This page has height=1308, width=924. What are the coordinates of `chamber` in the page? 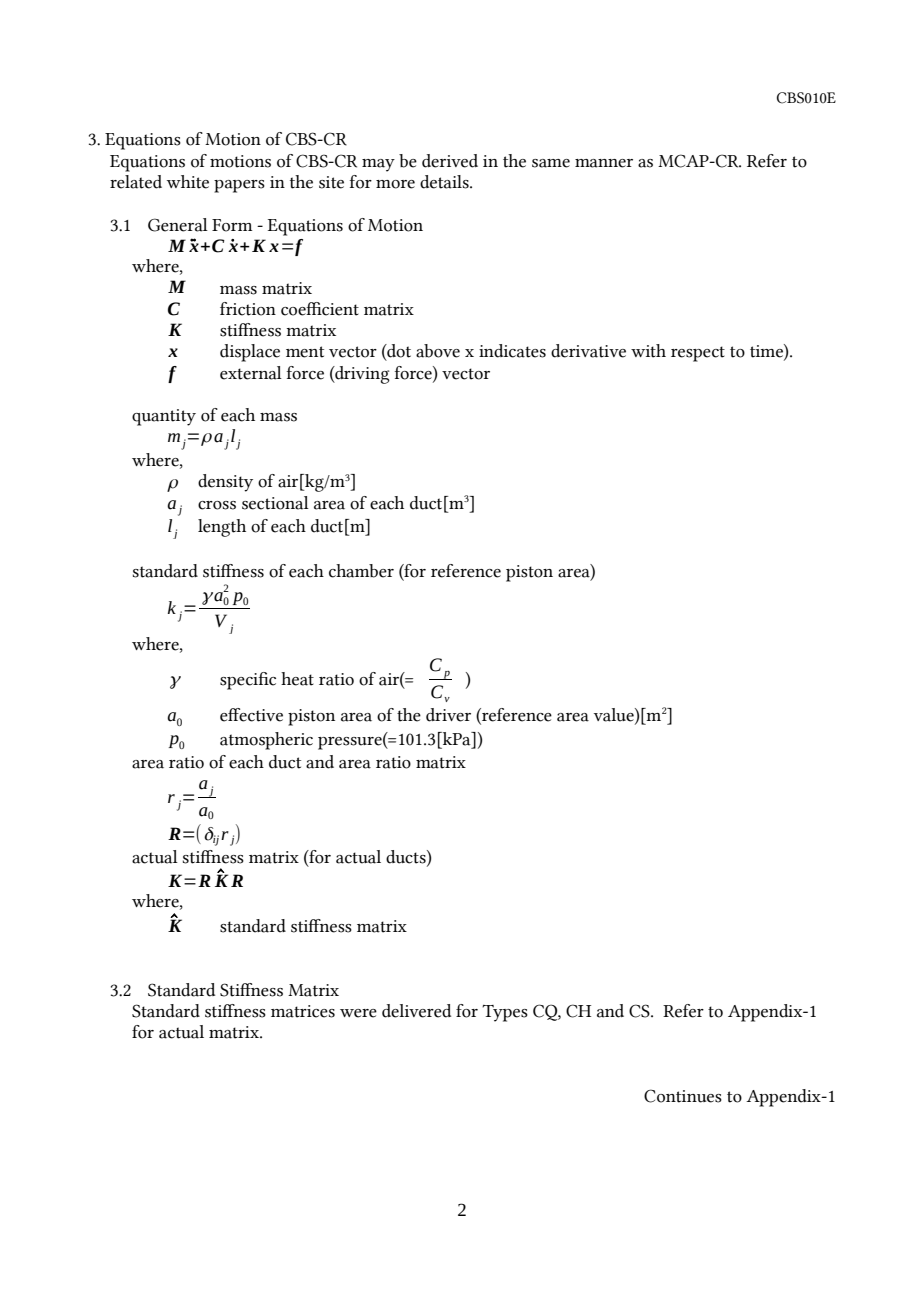 It's located at (361, 571).
